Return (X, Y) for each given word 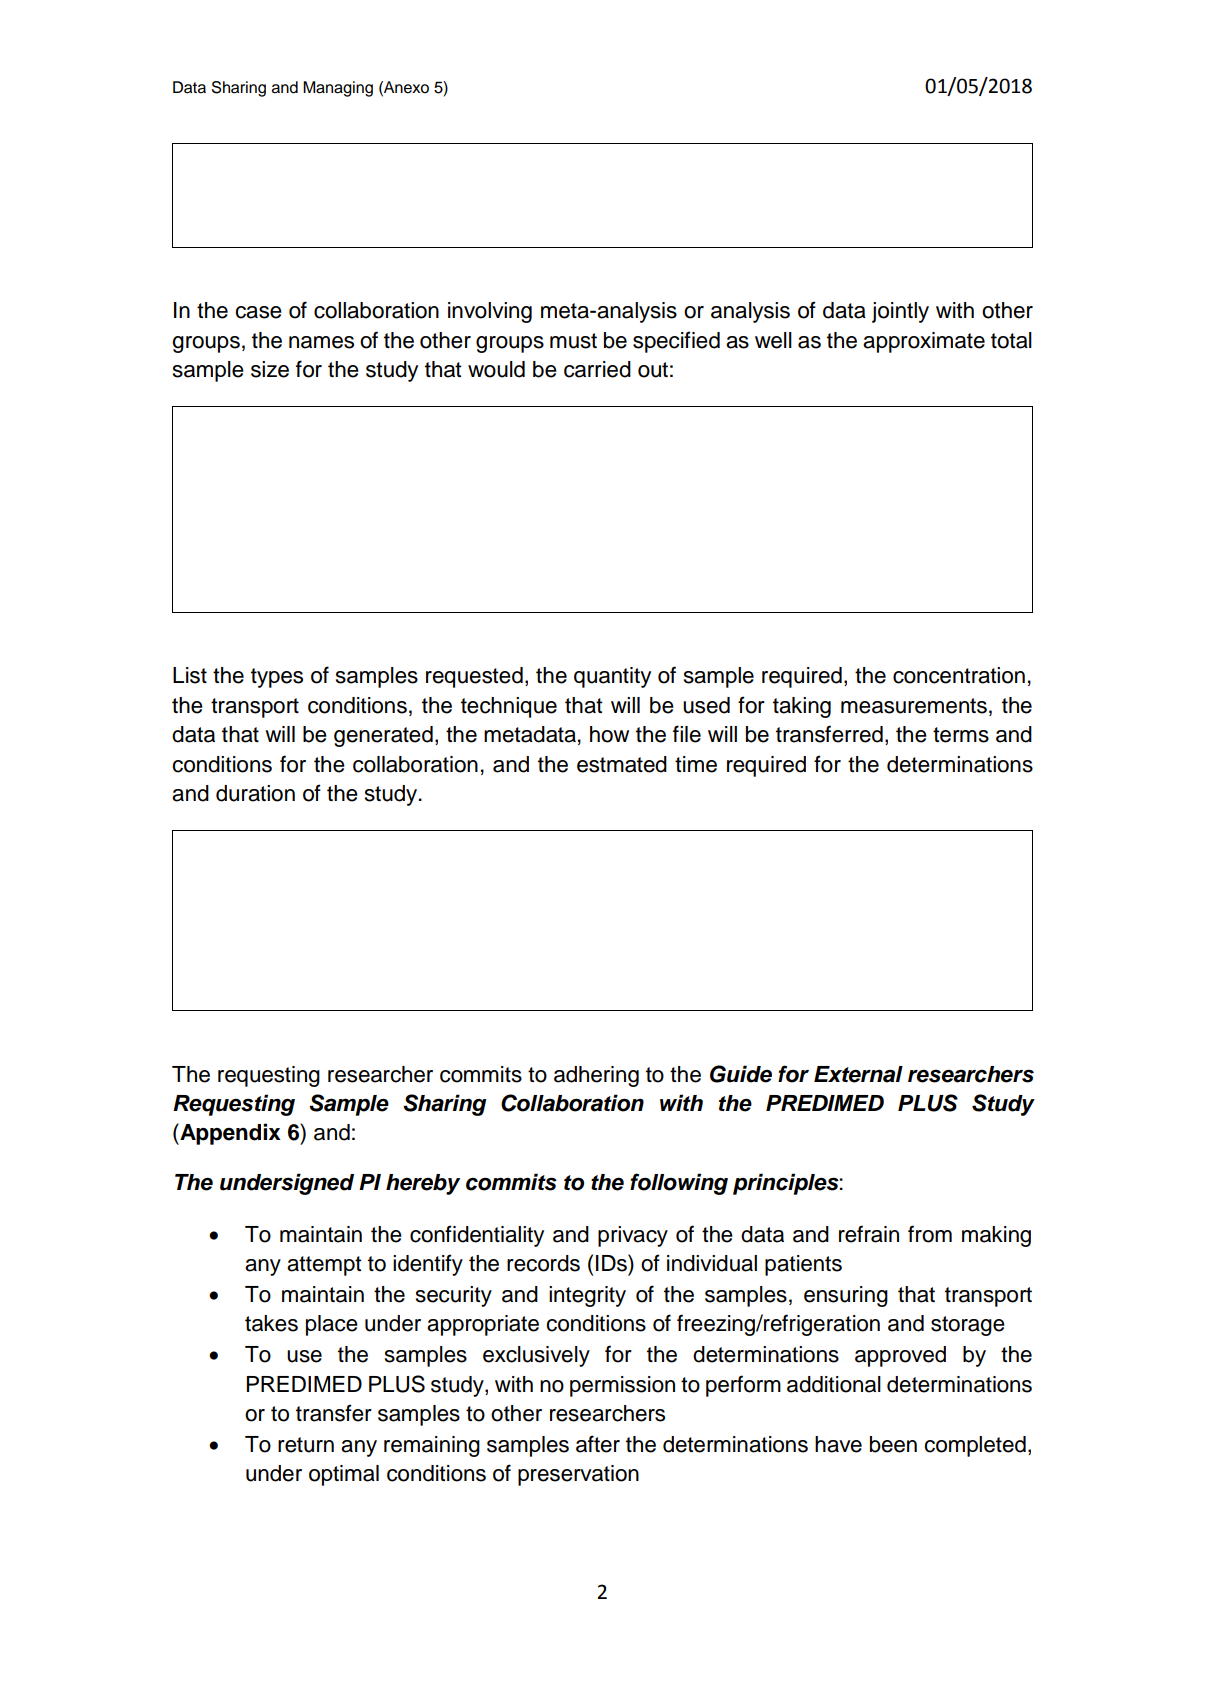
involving (490, 312)
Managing (338, 89)
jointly (900, 312)
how (609, 734)
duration (255, 793)
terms (961, 735)
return (306, 1445)
